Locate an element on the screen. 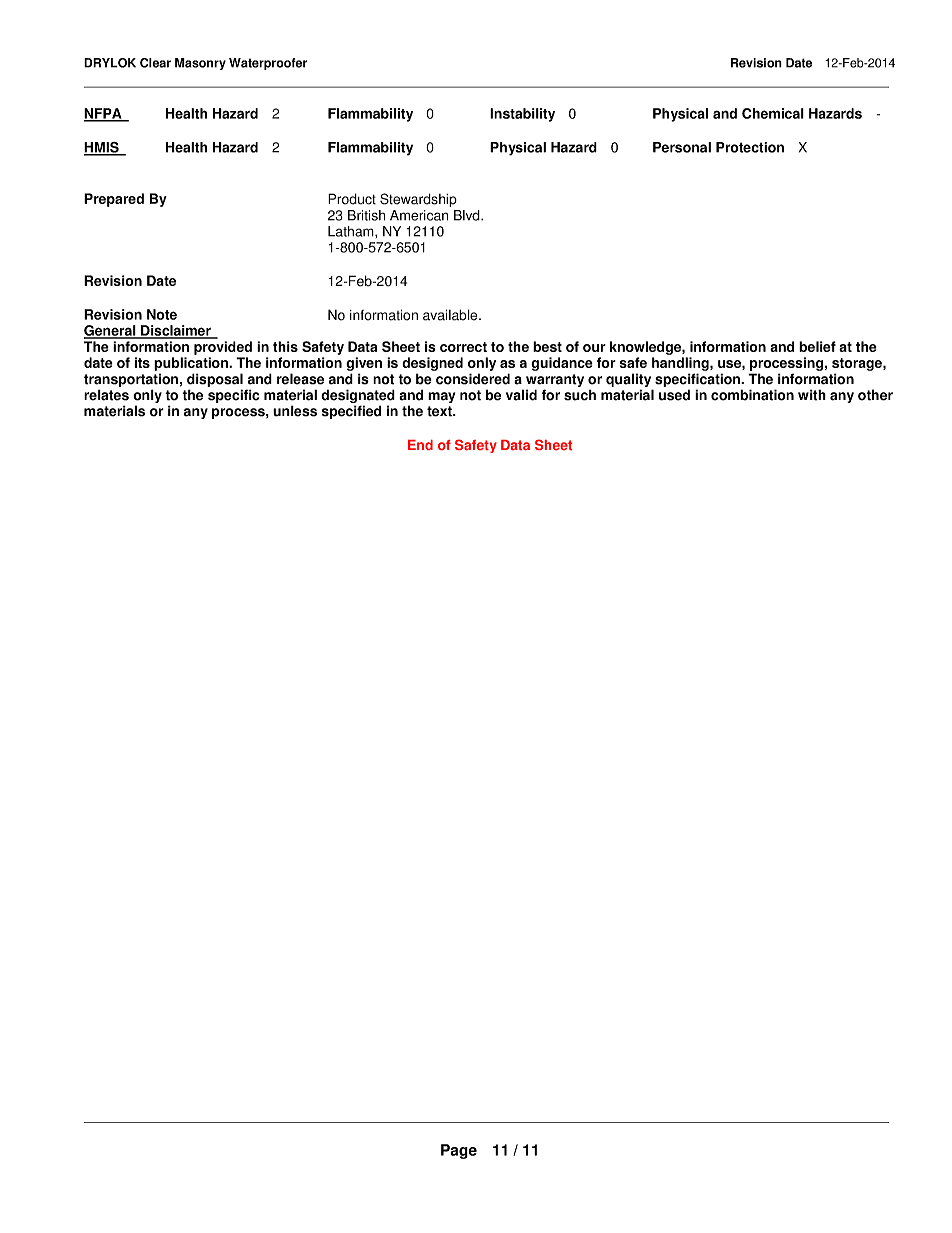 The image size is (952, 1233). belief is located at coordinates (817, 346).
